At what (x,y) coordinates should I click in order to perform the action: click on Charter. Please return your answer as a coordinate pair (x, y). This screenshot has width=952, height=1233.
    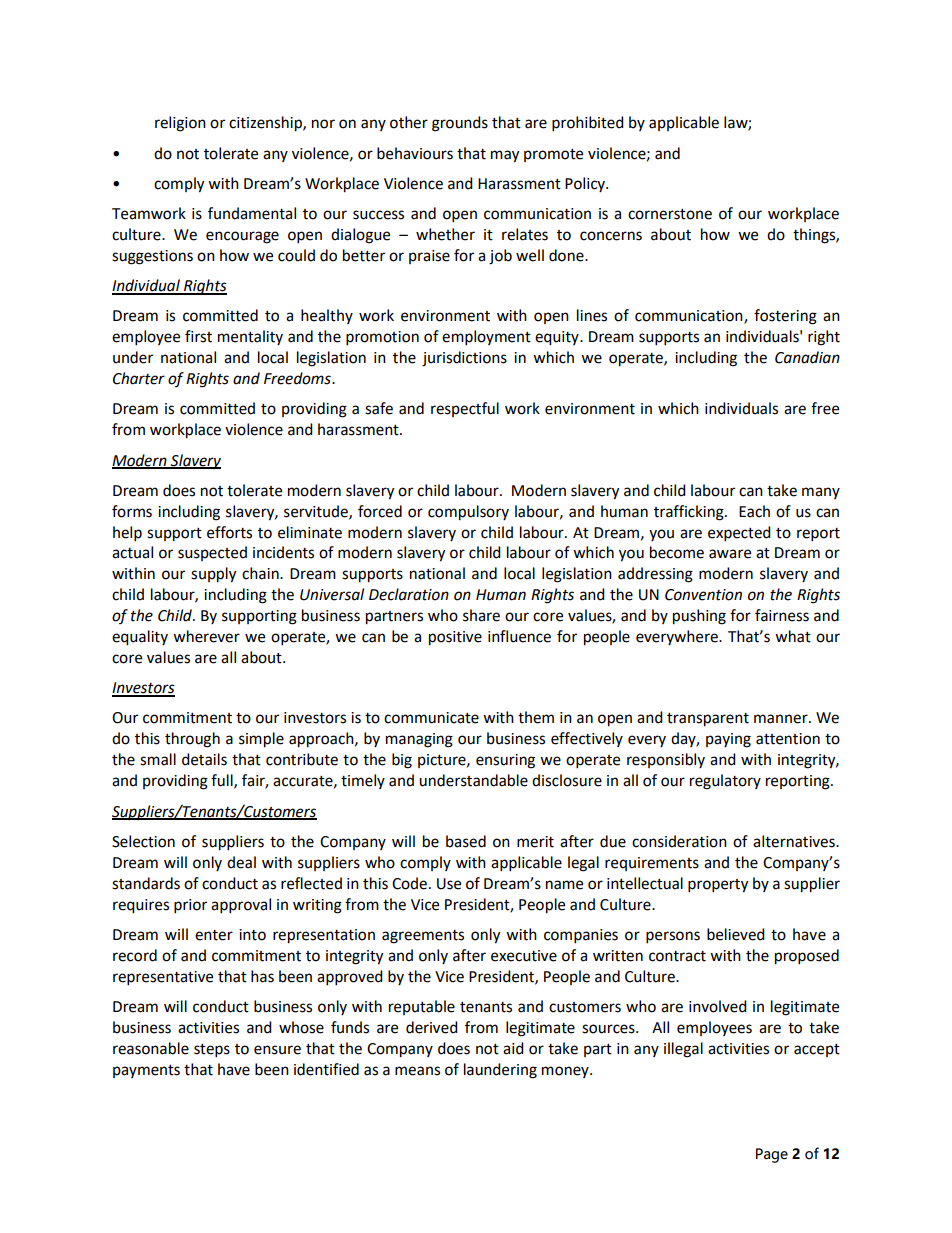
    Looking at the image, I should click on (139, 378).
